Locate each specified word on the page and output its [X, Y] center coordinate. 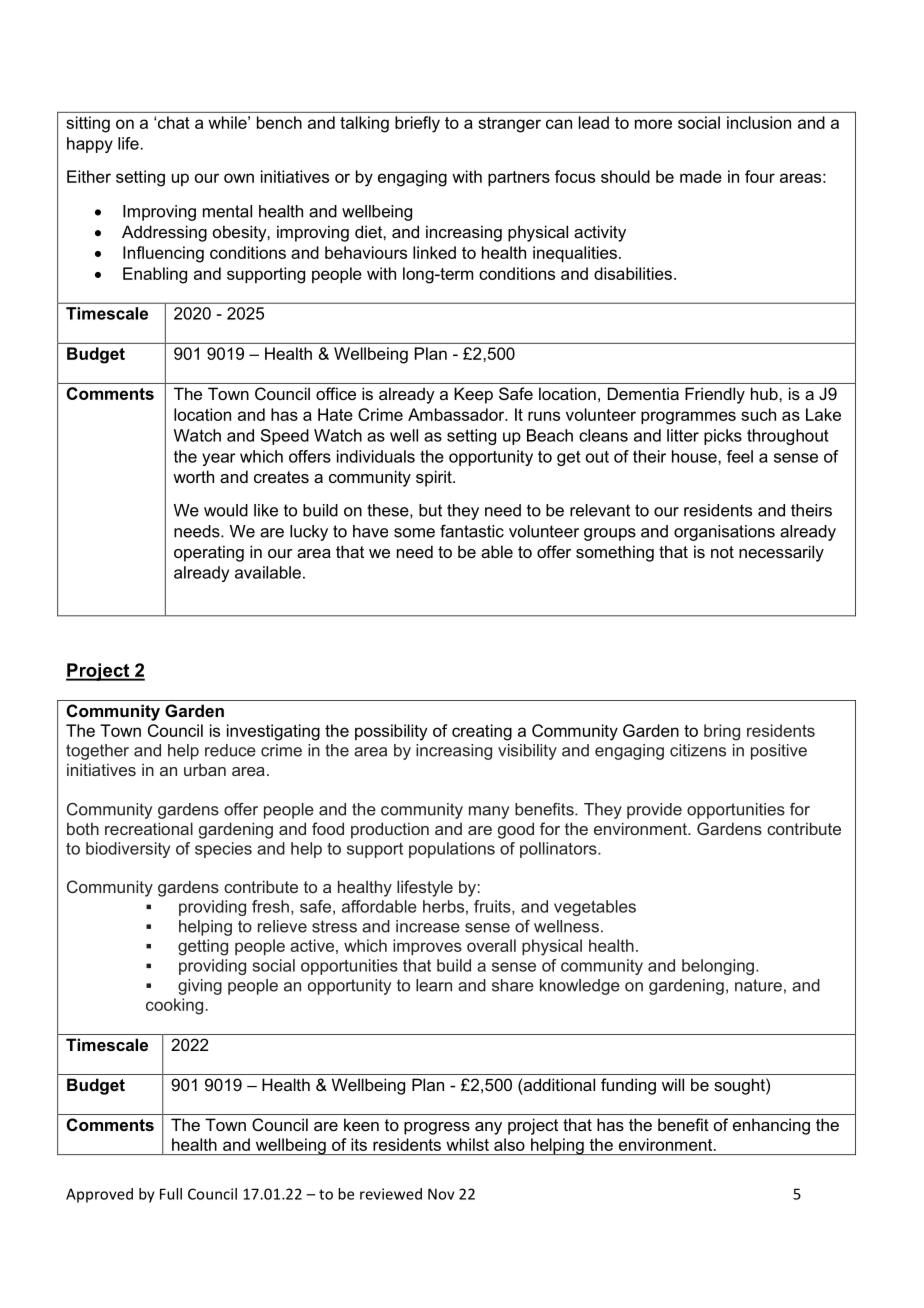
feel [740, 456]
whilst [467, 1144]
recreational [149, 828]
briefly [417, 124]
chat [174, 122]
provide [654, 811]
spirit [435, 478]
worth [193, 476]
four [760, 176]
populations [452, 850]
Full [171, 1194]
